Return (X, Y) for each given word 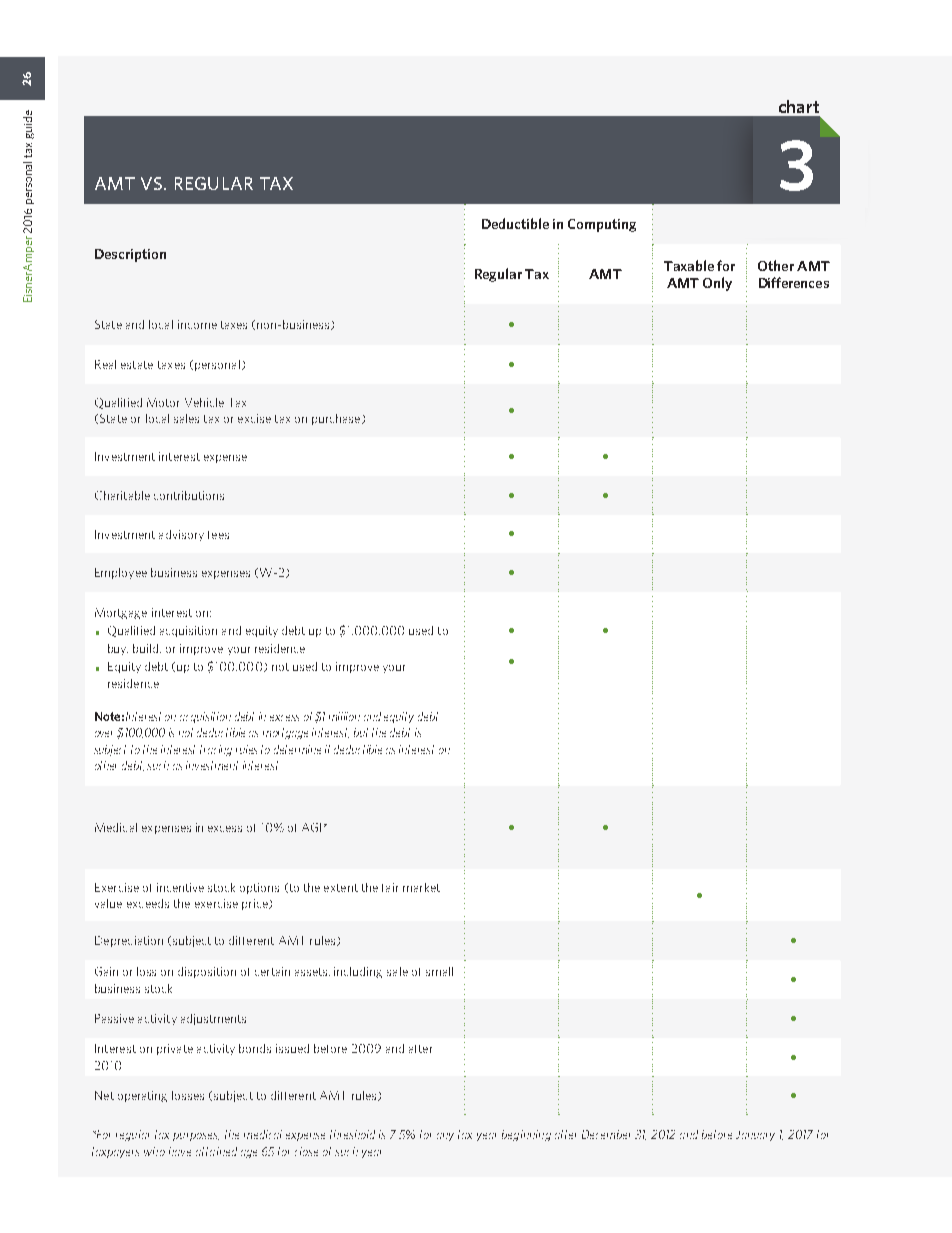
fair (390, 887)
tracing (216, 750)
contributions (189, 495)
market (421, 887)
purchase (337, 419)
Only (717, 284)
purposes (196, 1137)
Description (130, 255)
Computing (602, 225)
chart (799, 106)
